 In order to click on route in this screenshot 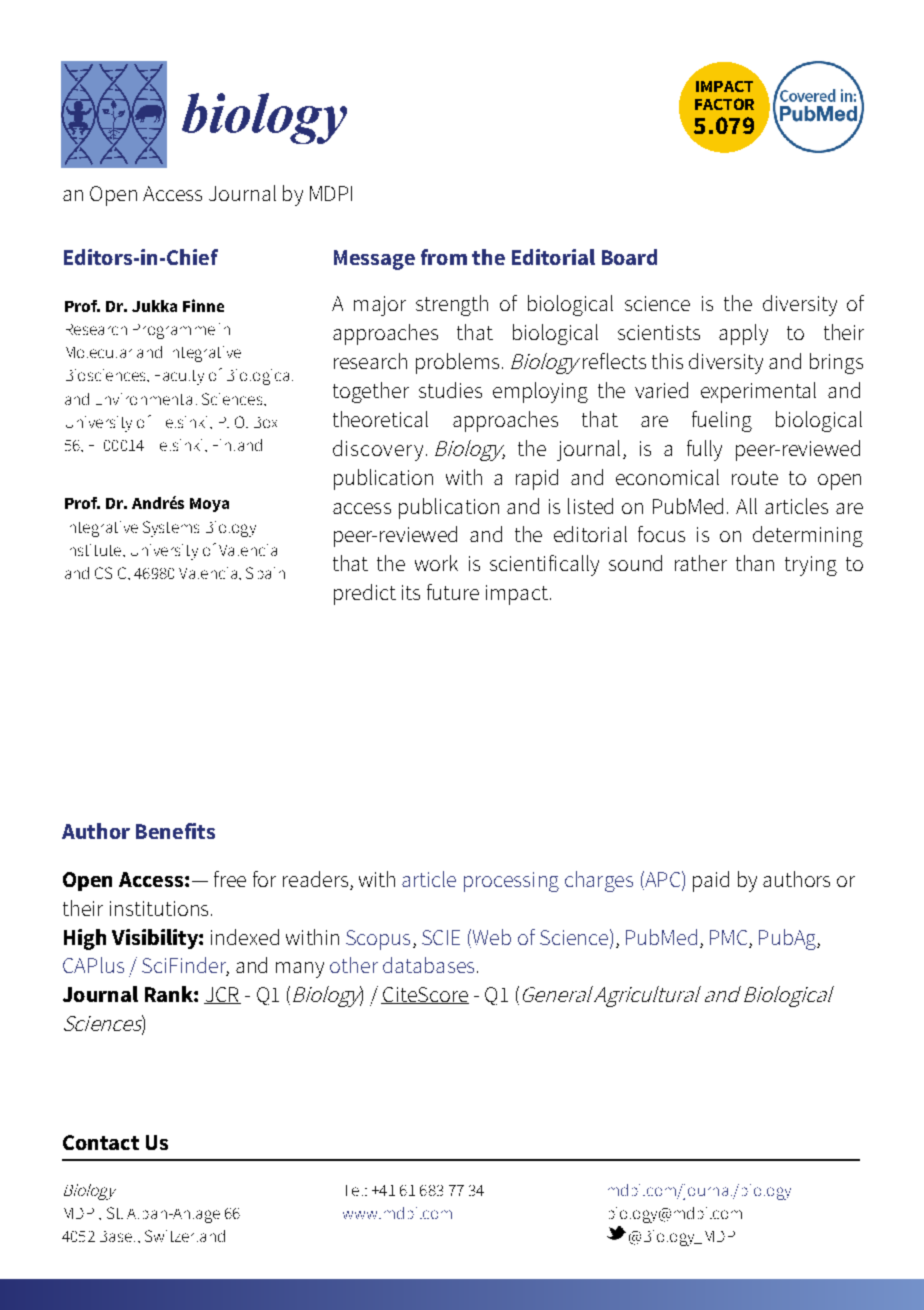, I will do `click(755, 478)`.
